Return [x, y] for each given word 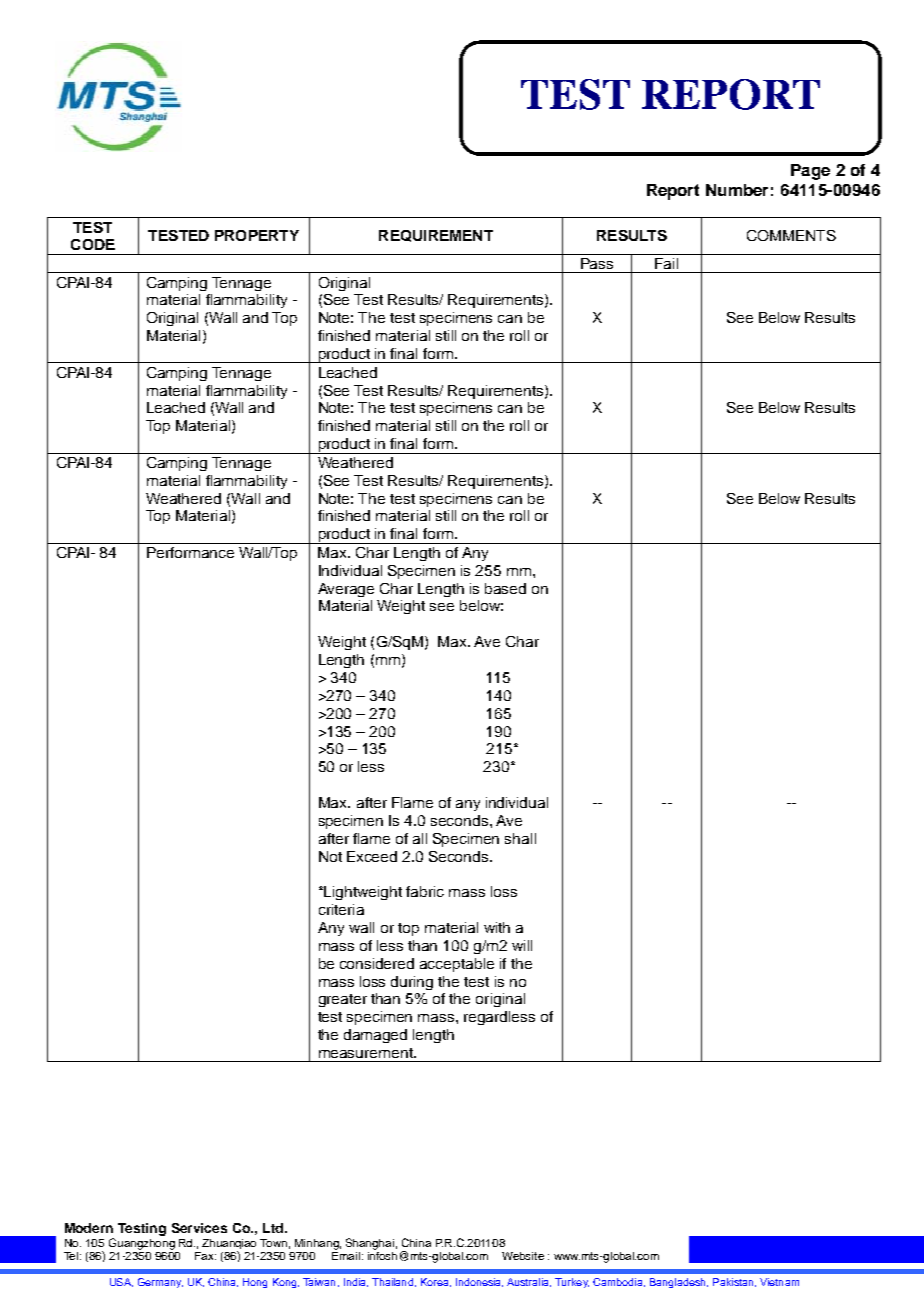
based [505, 588]
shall [520, 838]
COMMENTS [791, 235]
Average [346, 590]
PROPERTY [257, 235]
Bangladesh [679, 1283]
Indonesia [479, 1282]
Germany [160, 1283]
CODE [93, 244]
